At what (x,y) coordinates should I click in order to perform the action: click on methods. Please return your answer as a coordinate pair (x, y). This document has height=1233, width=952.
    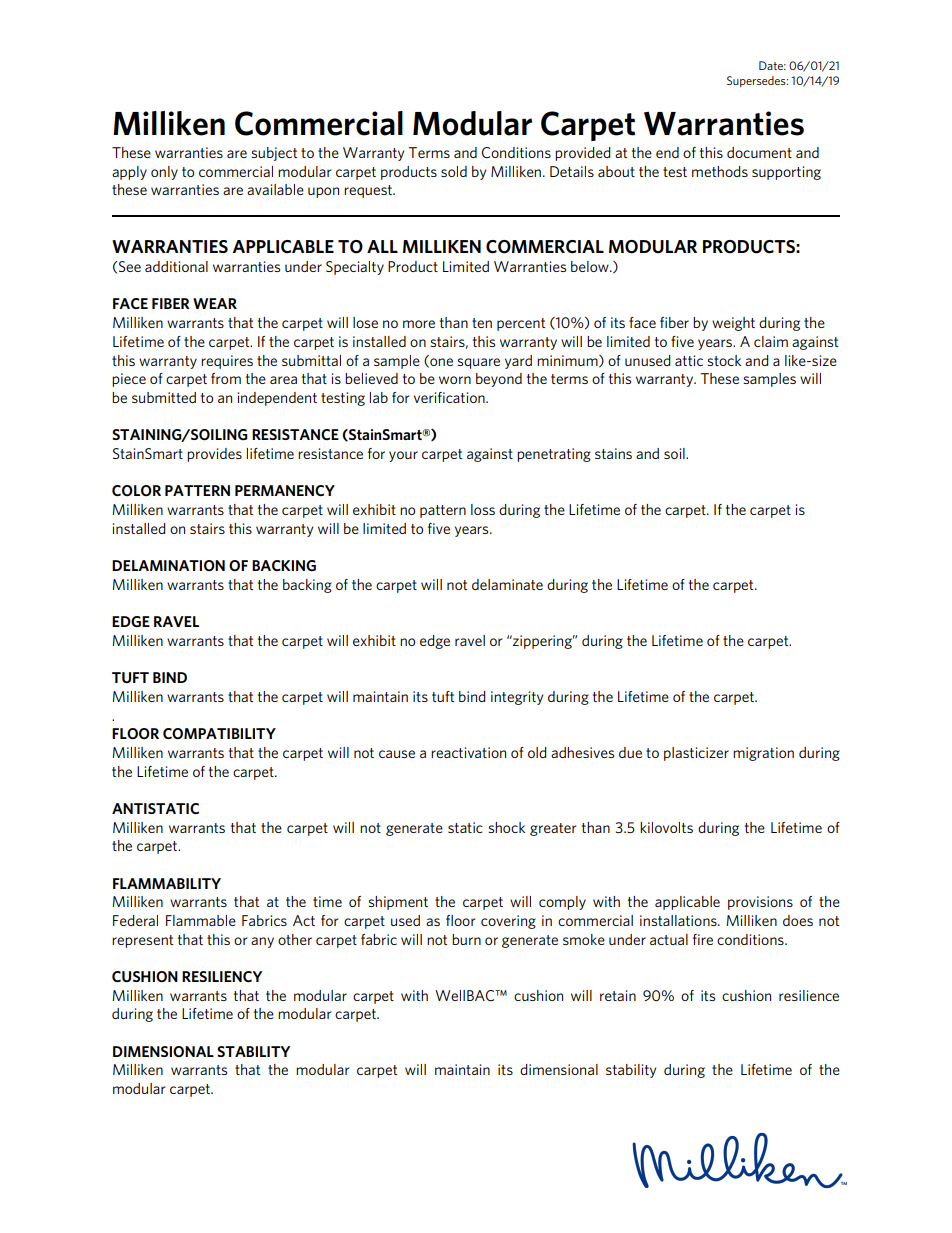
    Looking at the image, I should click on (720, 171).
